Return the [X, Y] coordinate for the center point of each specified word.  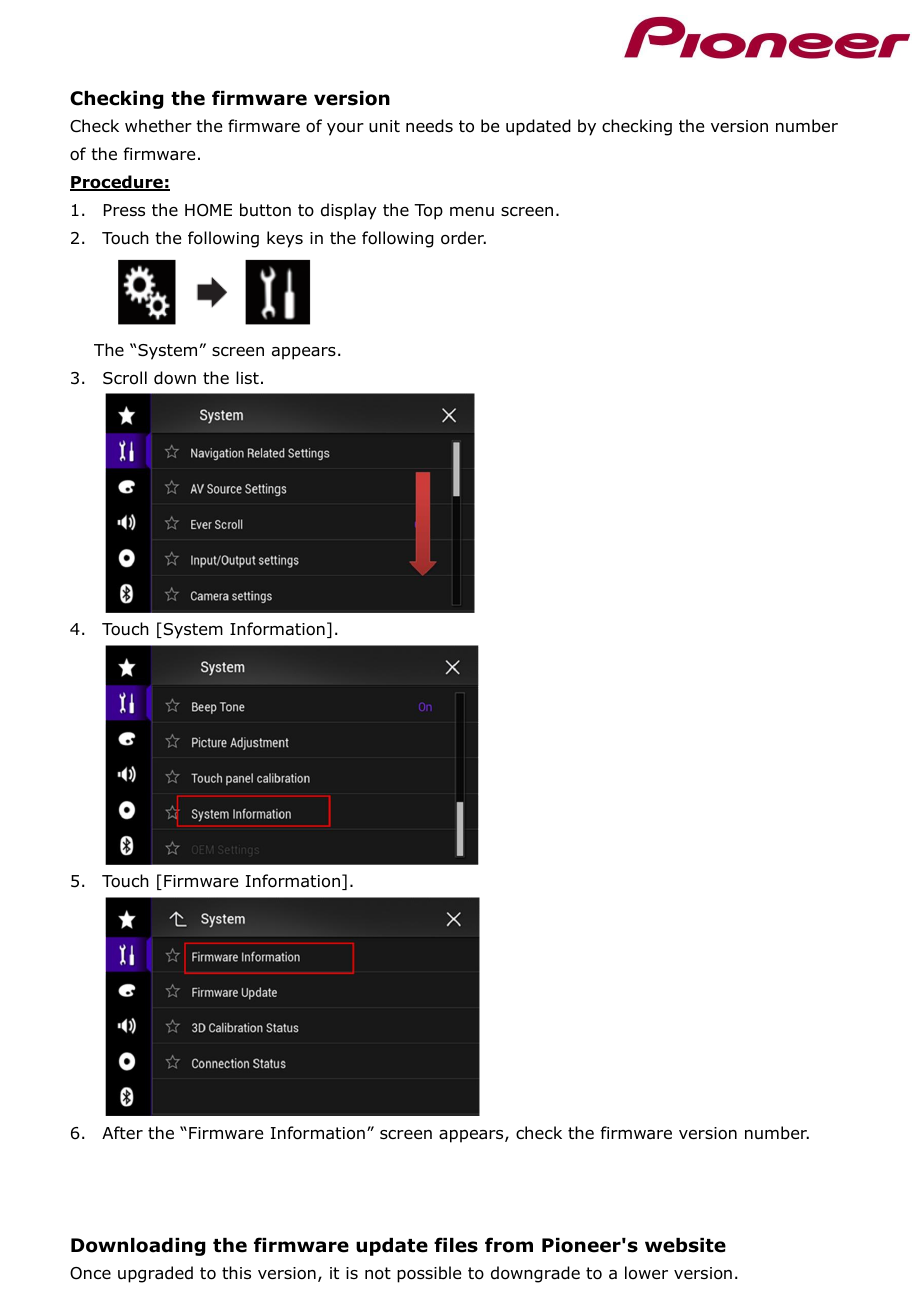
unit [384, 126]
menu [472, 212]
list [247, 377]
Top [428, 212]
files [456, 1245]
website [685, 1245]
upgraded [155, 1274]
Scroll [125, 378]
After [122, 1132]
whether [158, 125]
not [378, 1273]
